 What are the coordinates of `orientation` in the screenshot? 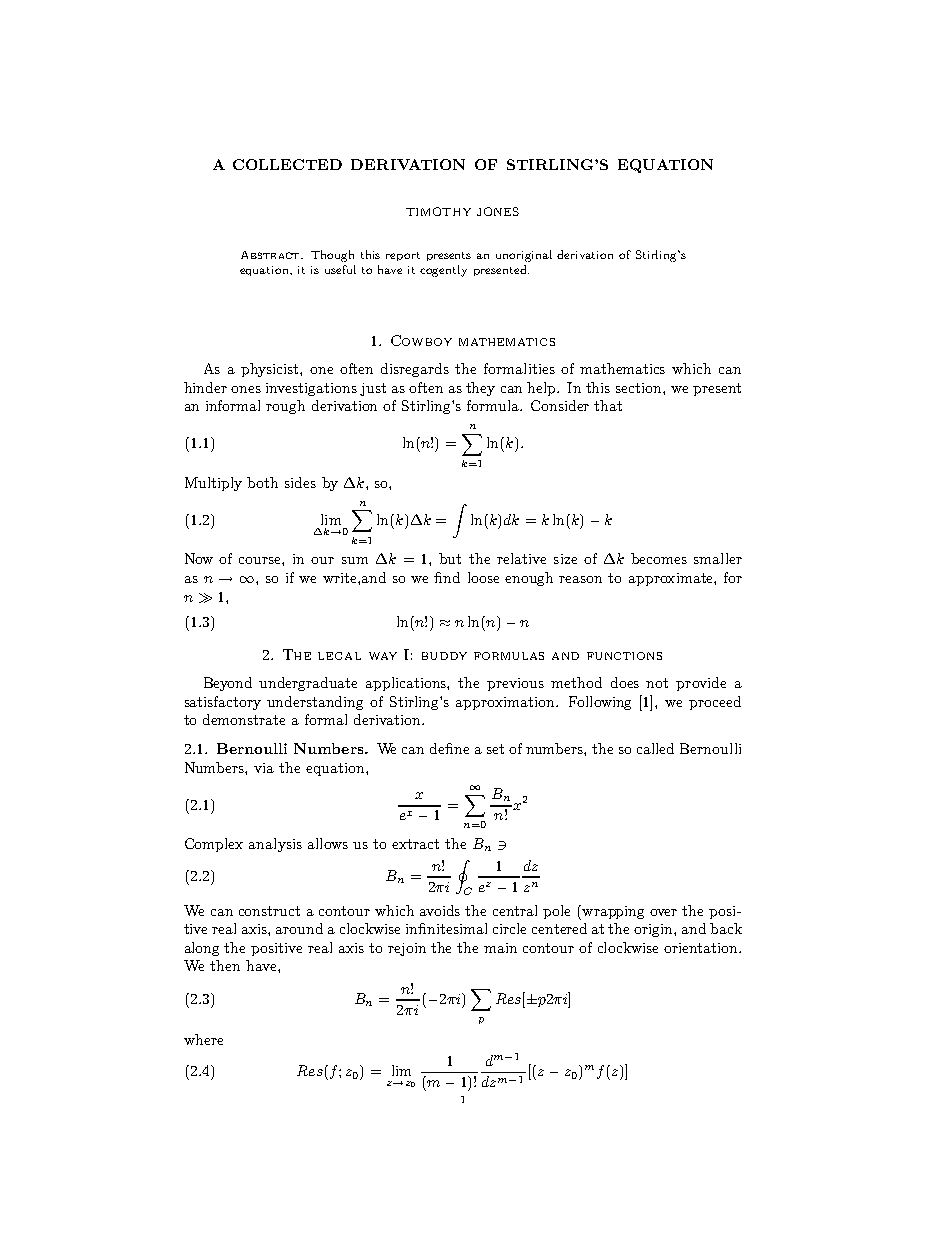 It's located at (702, 948).
